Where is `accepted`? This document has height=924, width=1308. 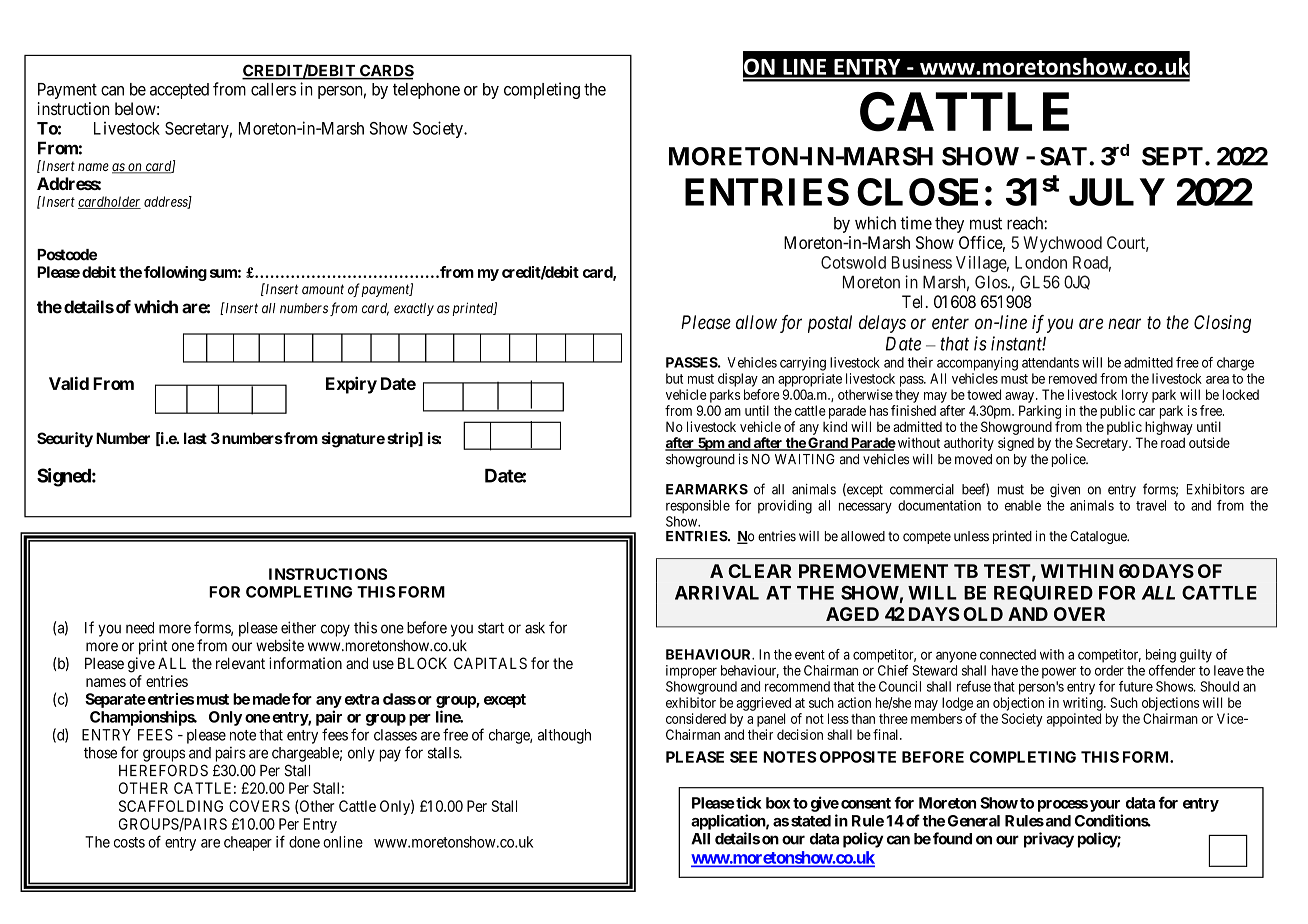
accepted is located at coordinates (179, 91).
